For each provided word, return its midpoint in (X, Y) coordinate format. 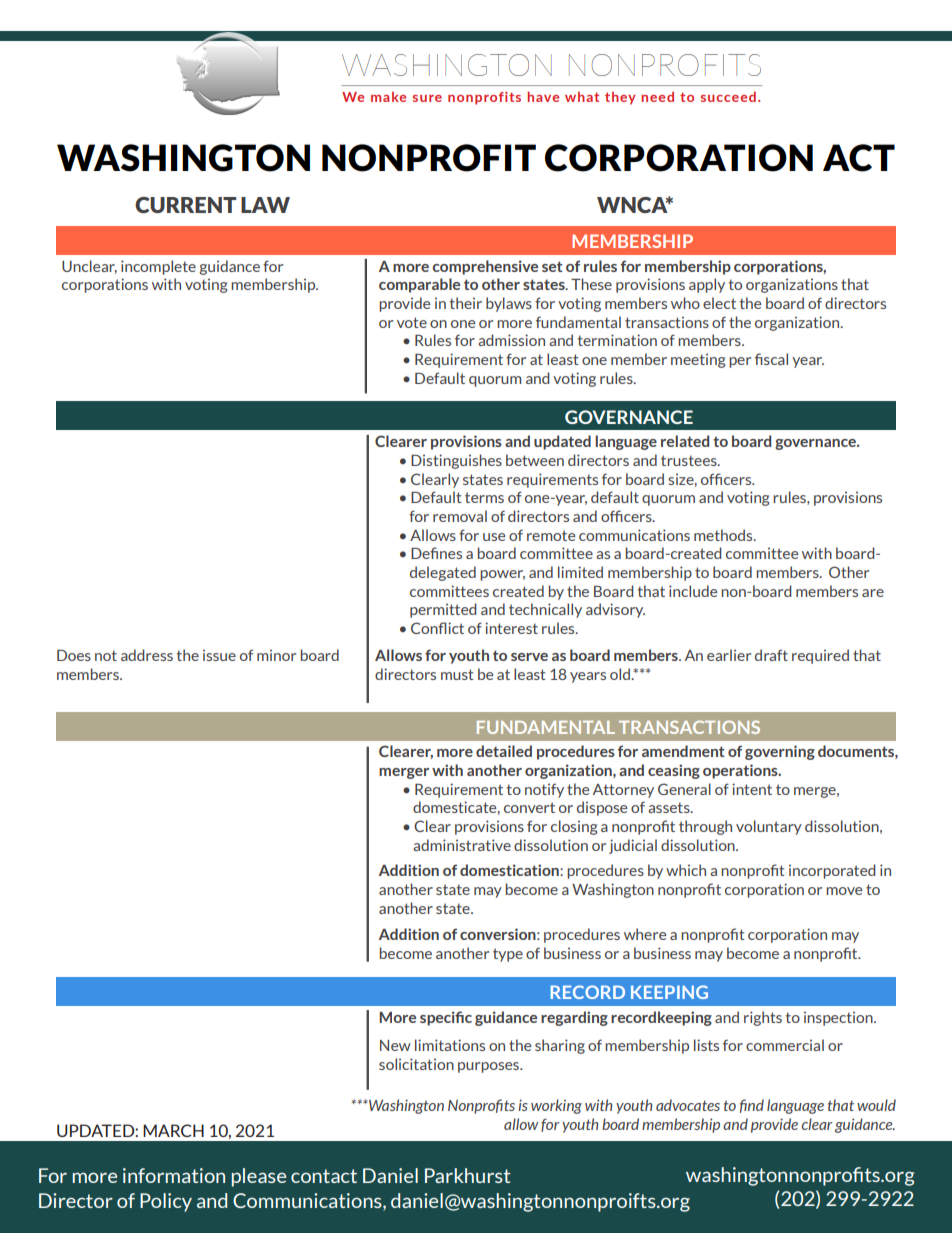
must (457, 674)
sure (427, 98)
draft (771, 655)
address (147, 655)
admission (511, 340)
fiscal (771, 359)
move (844, 891)
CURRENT (185, 205)
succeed (728, 96)
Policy (166, 1202)
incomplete (158, 267)
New (395, 1045)
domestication (510, 870)
